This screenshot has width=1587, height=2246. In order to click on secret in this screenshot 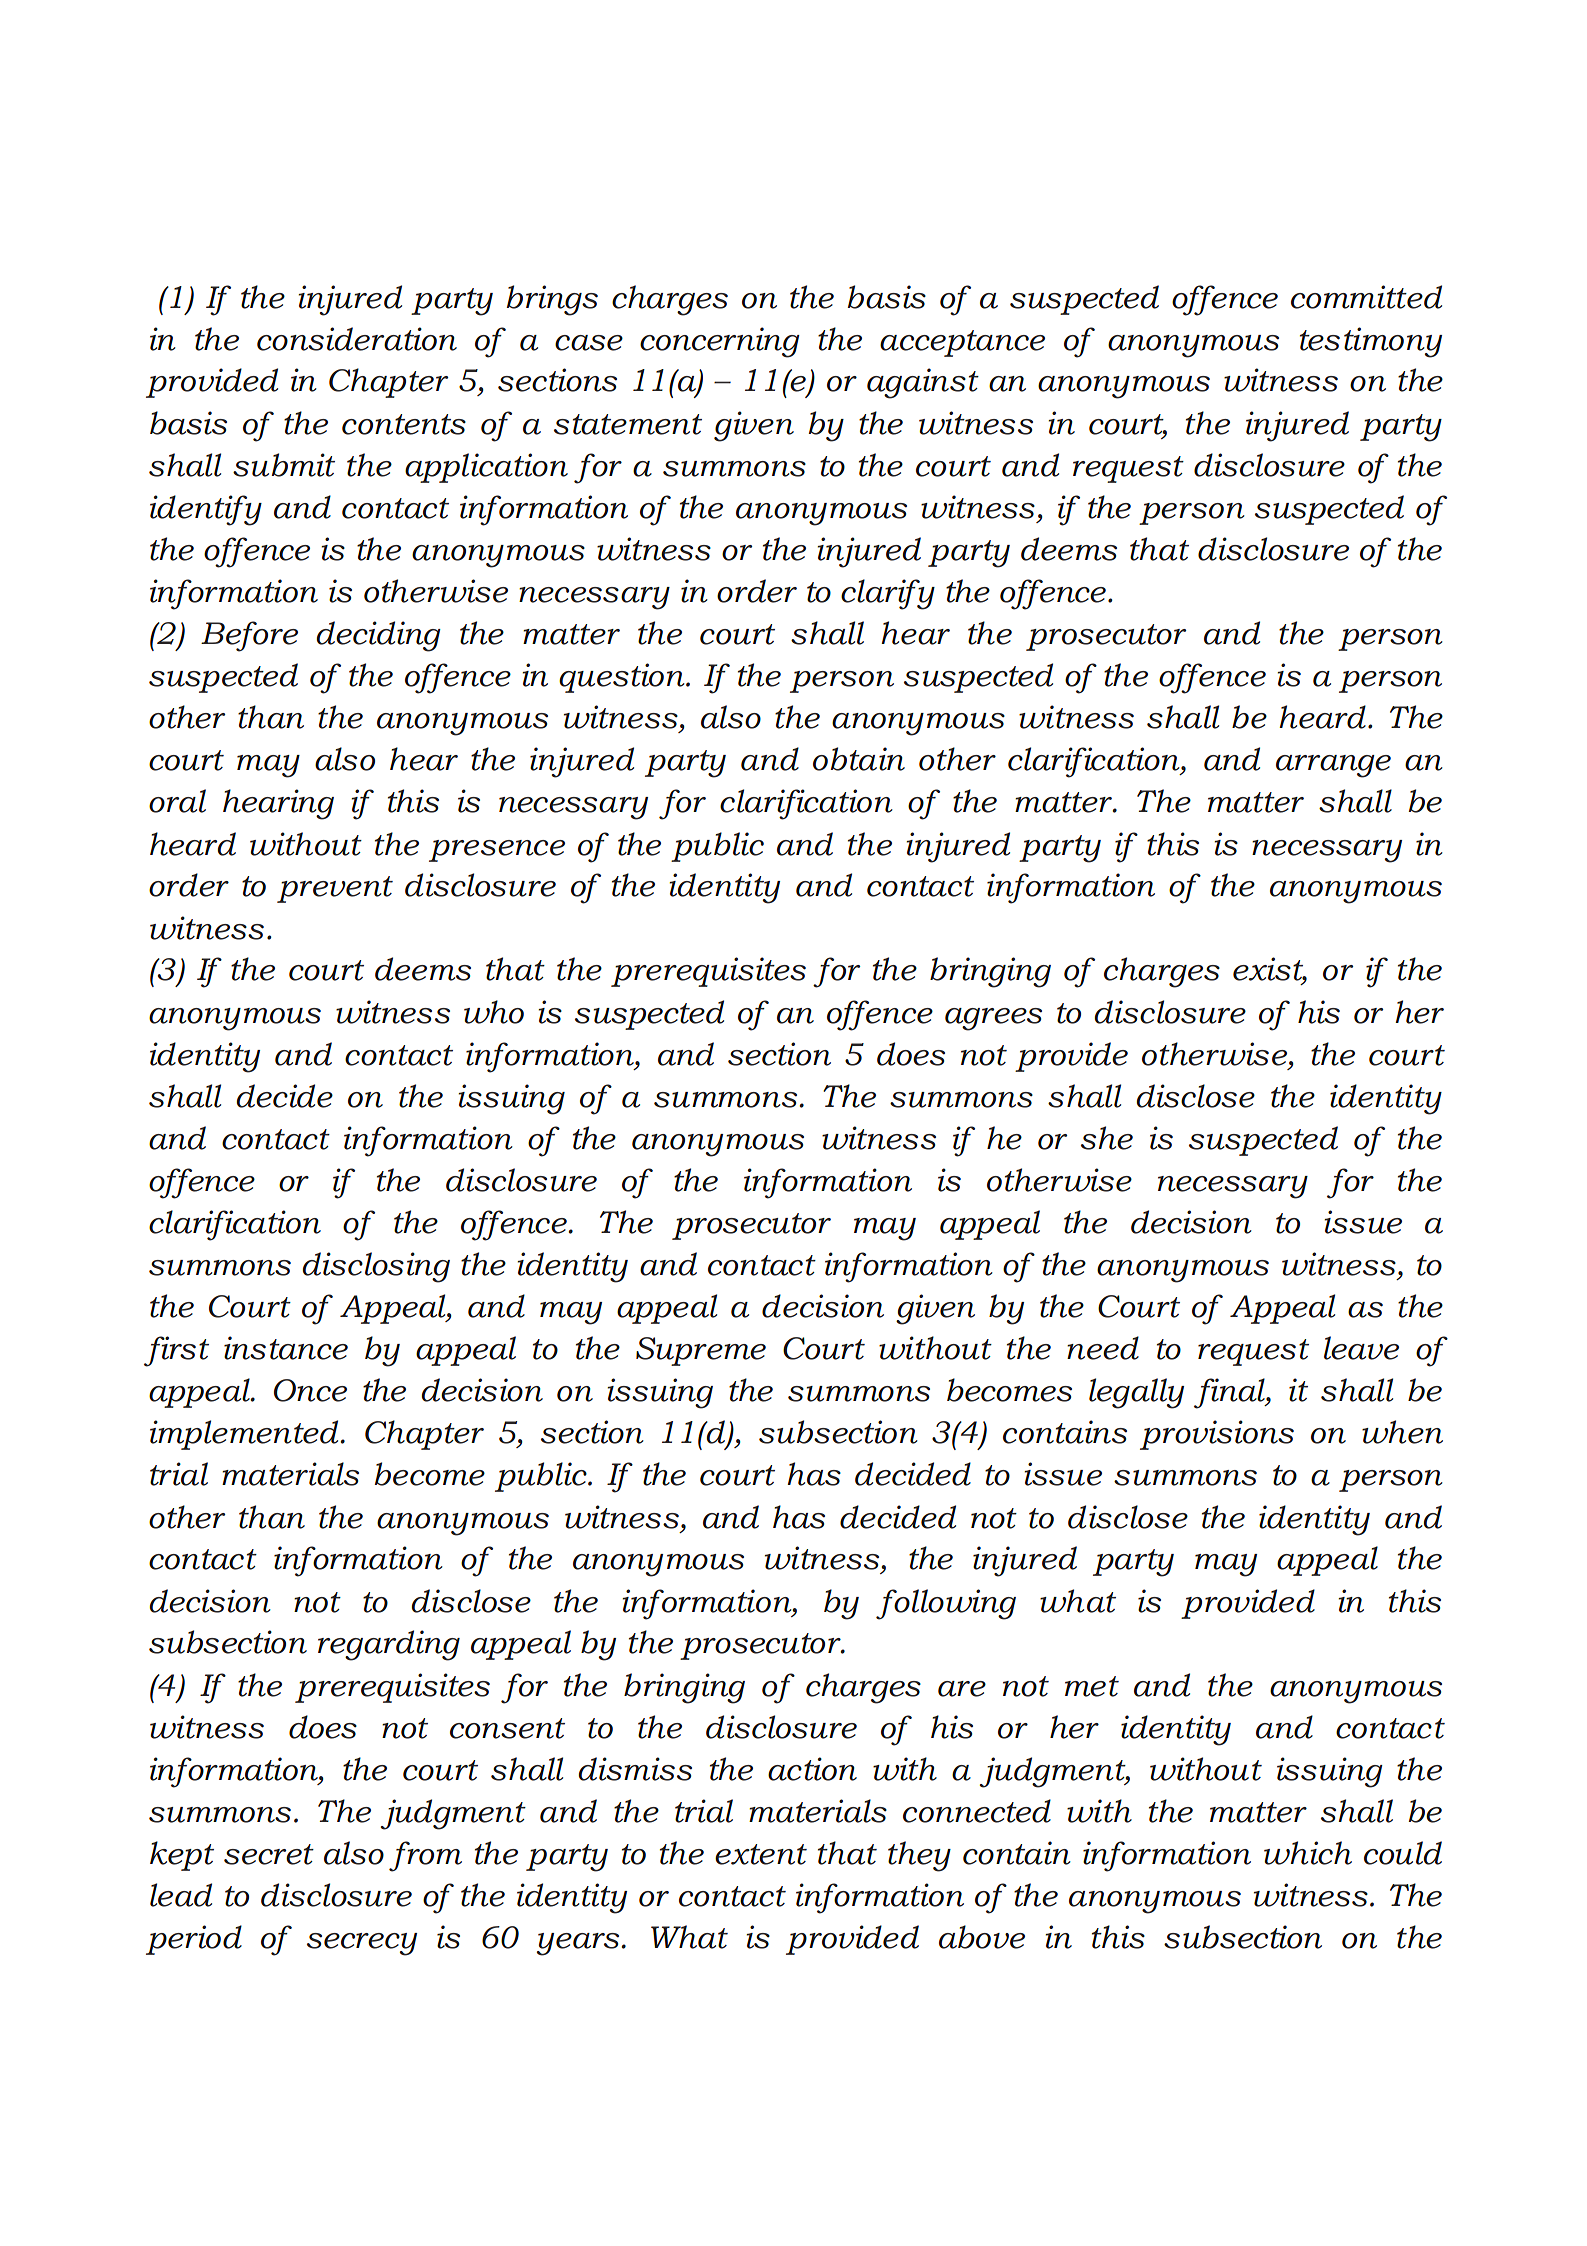, I will do `click(269, 1854)`.
